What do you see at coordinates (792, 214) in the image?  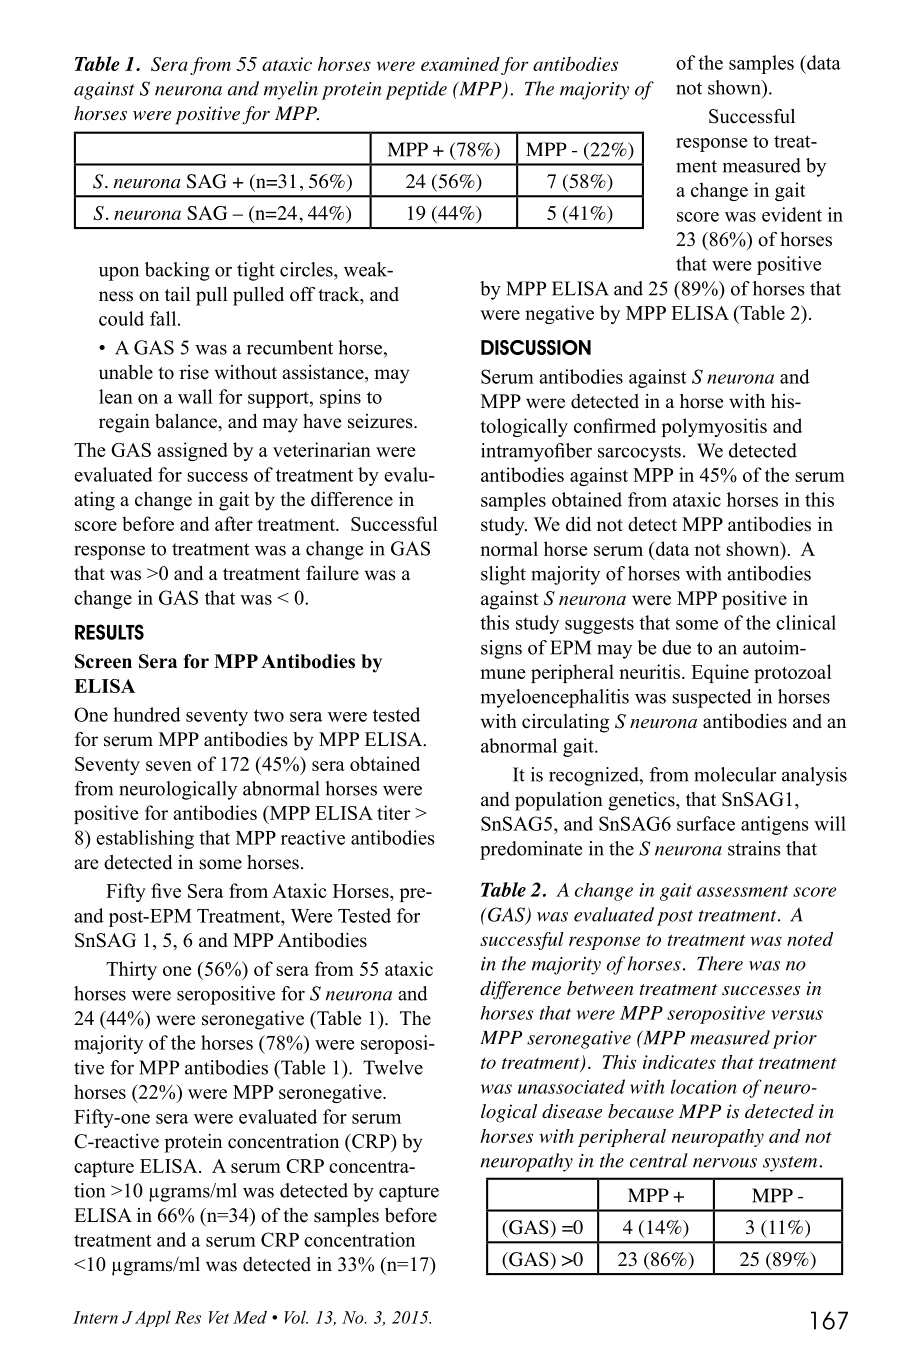 I see `evident` at bounding box center [792, 214].
